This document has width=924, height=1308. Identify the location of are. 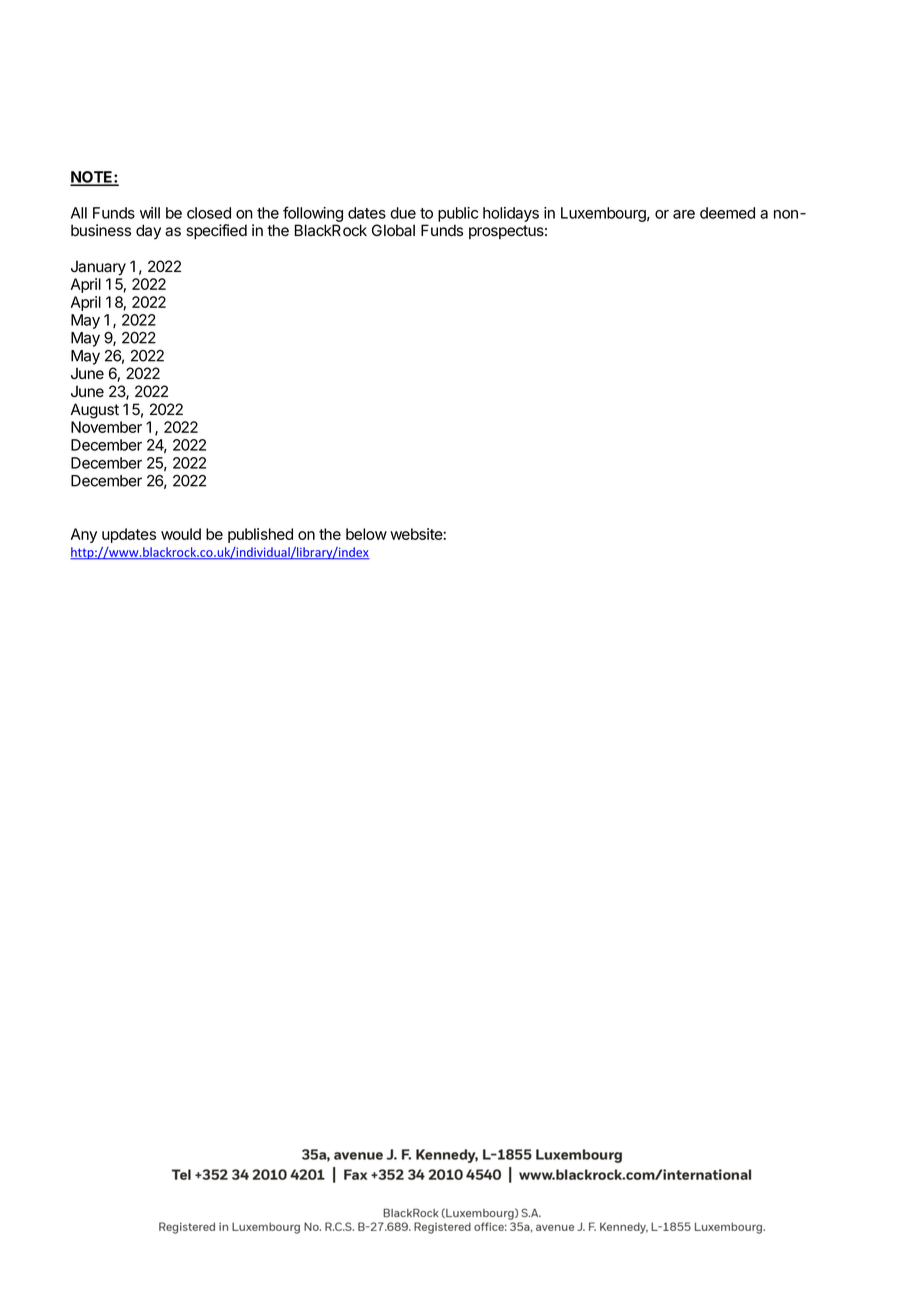
(684, 214).
